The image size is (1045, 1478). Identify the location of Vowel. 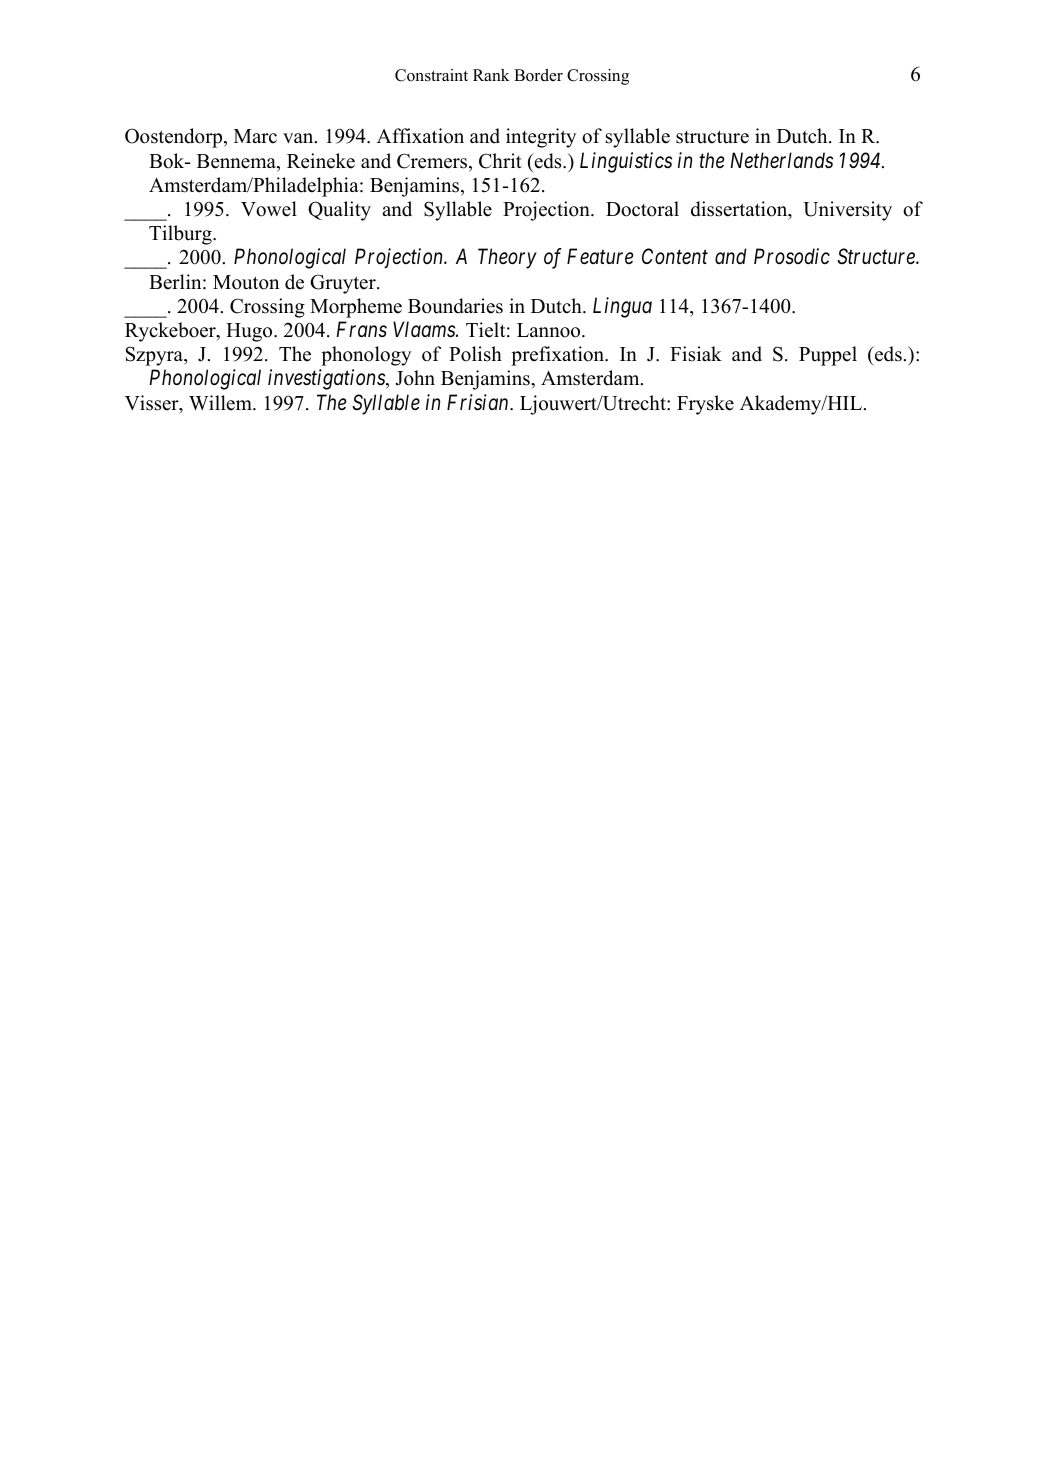
(269, 209).
